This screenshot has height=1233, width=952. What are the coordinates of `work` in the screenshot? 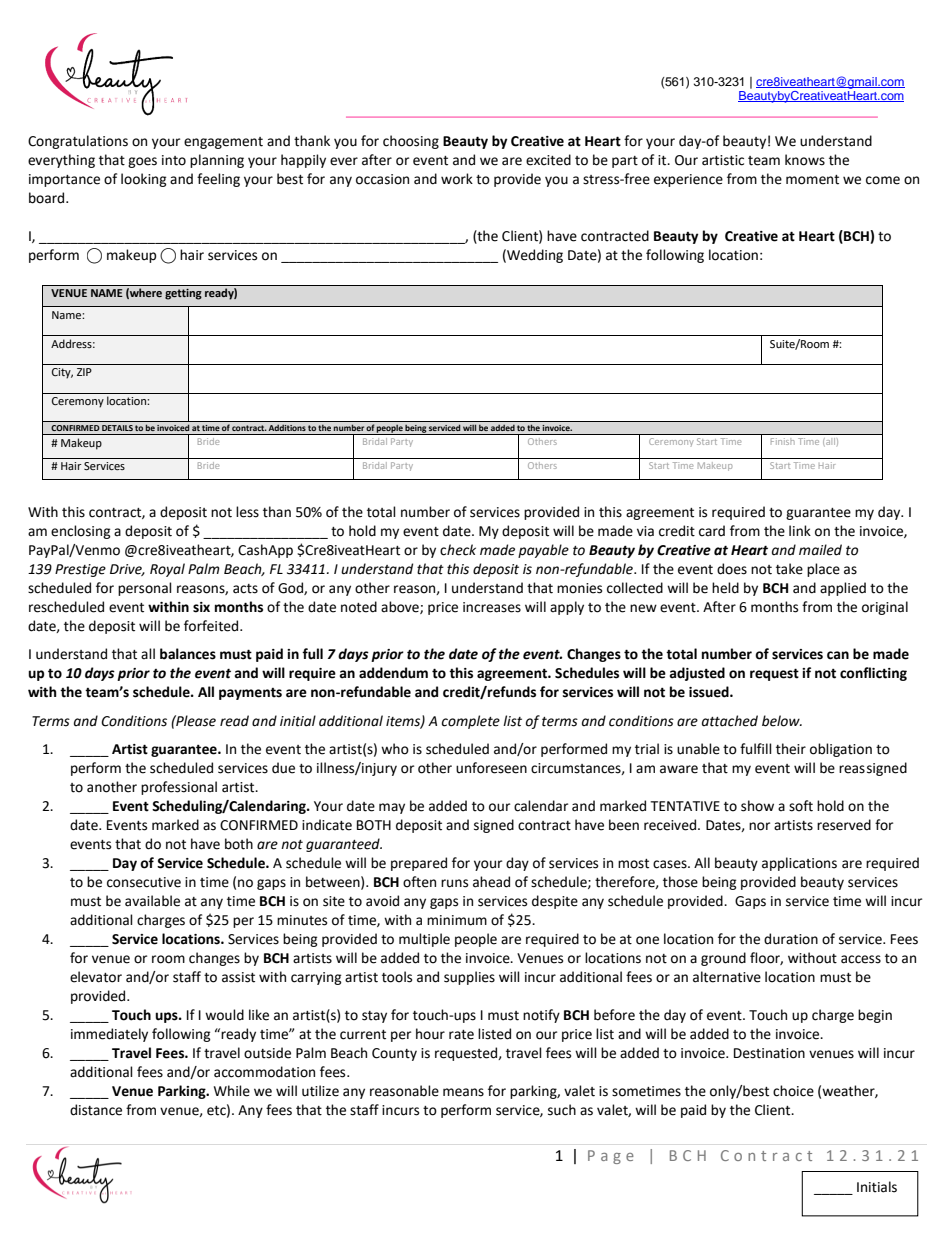 It's located at (457, 179).
